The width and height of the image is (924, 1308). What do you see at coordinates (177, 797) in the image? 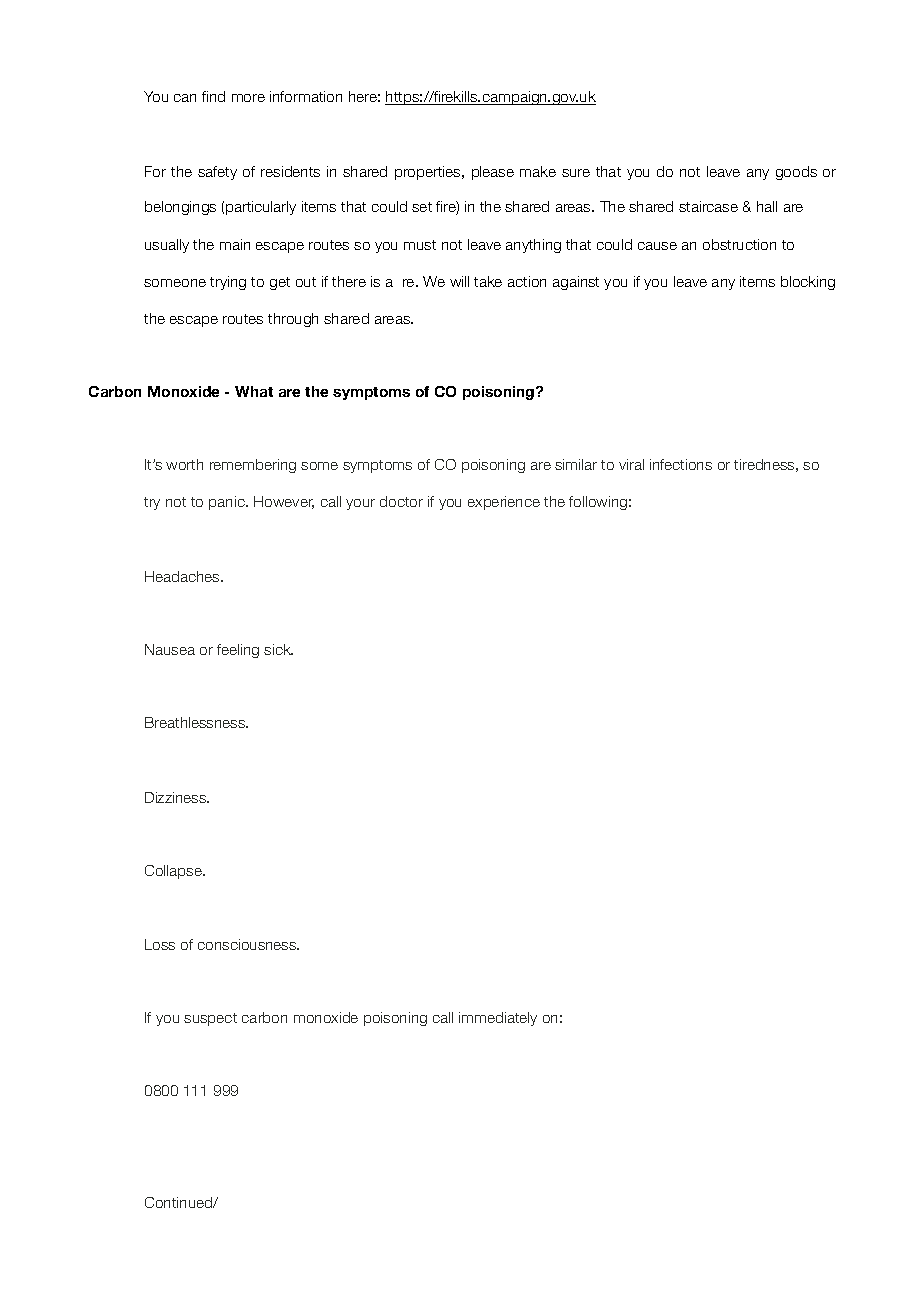
I see `Dizziness` at bounding box center [177, 797].
